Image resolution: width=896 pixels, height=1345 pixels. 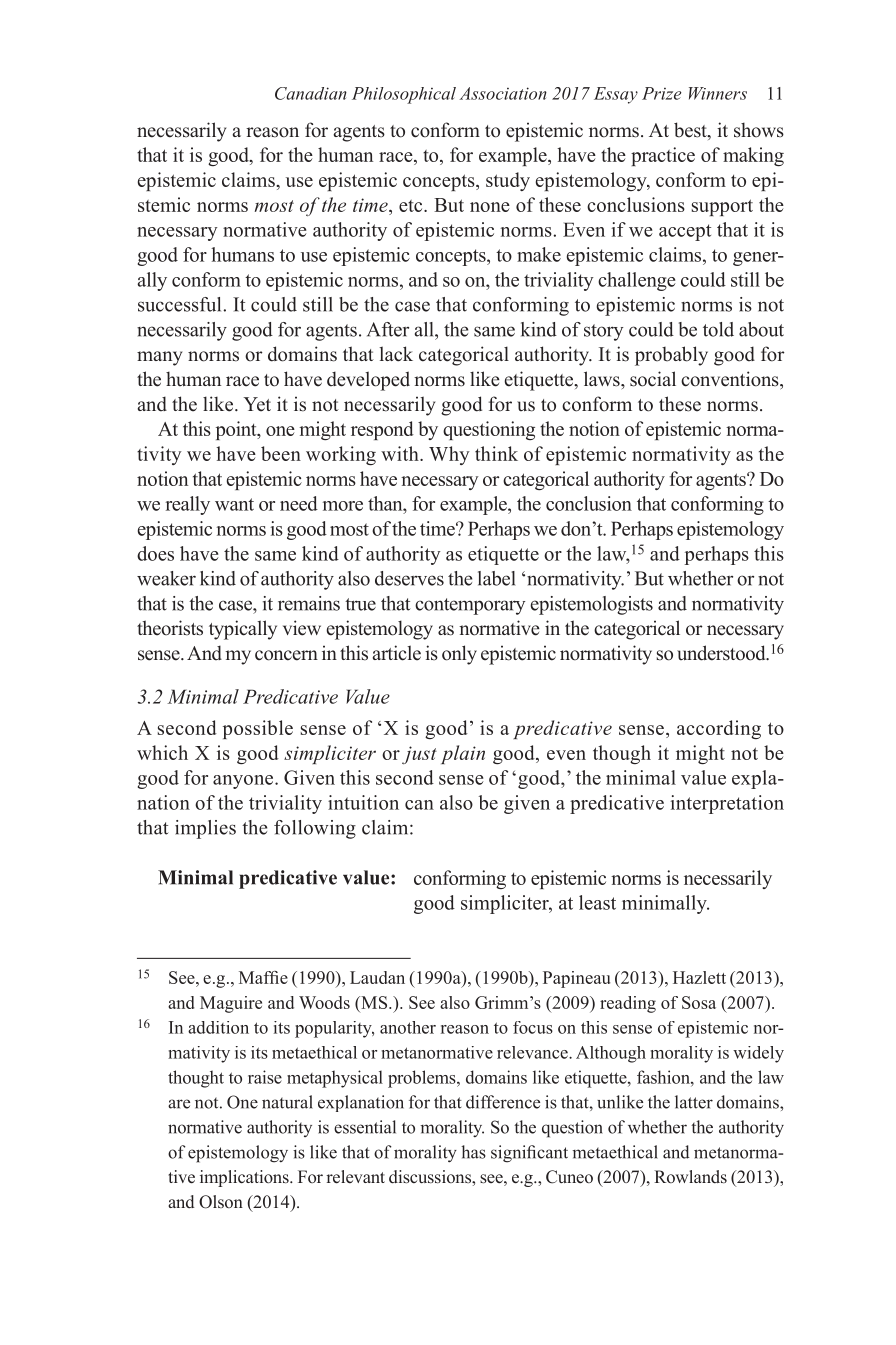 What do you see at coordinates (205, 829) in the page?
I see `implies` at bounding box center [205, 829].
